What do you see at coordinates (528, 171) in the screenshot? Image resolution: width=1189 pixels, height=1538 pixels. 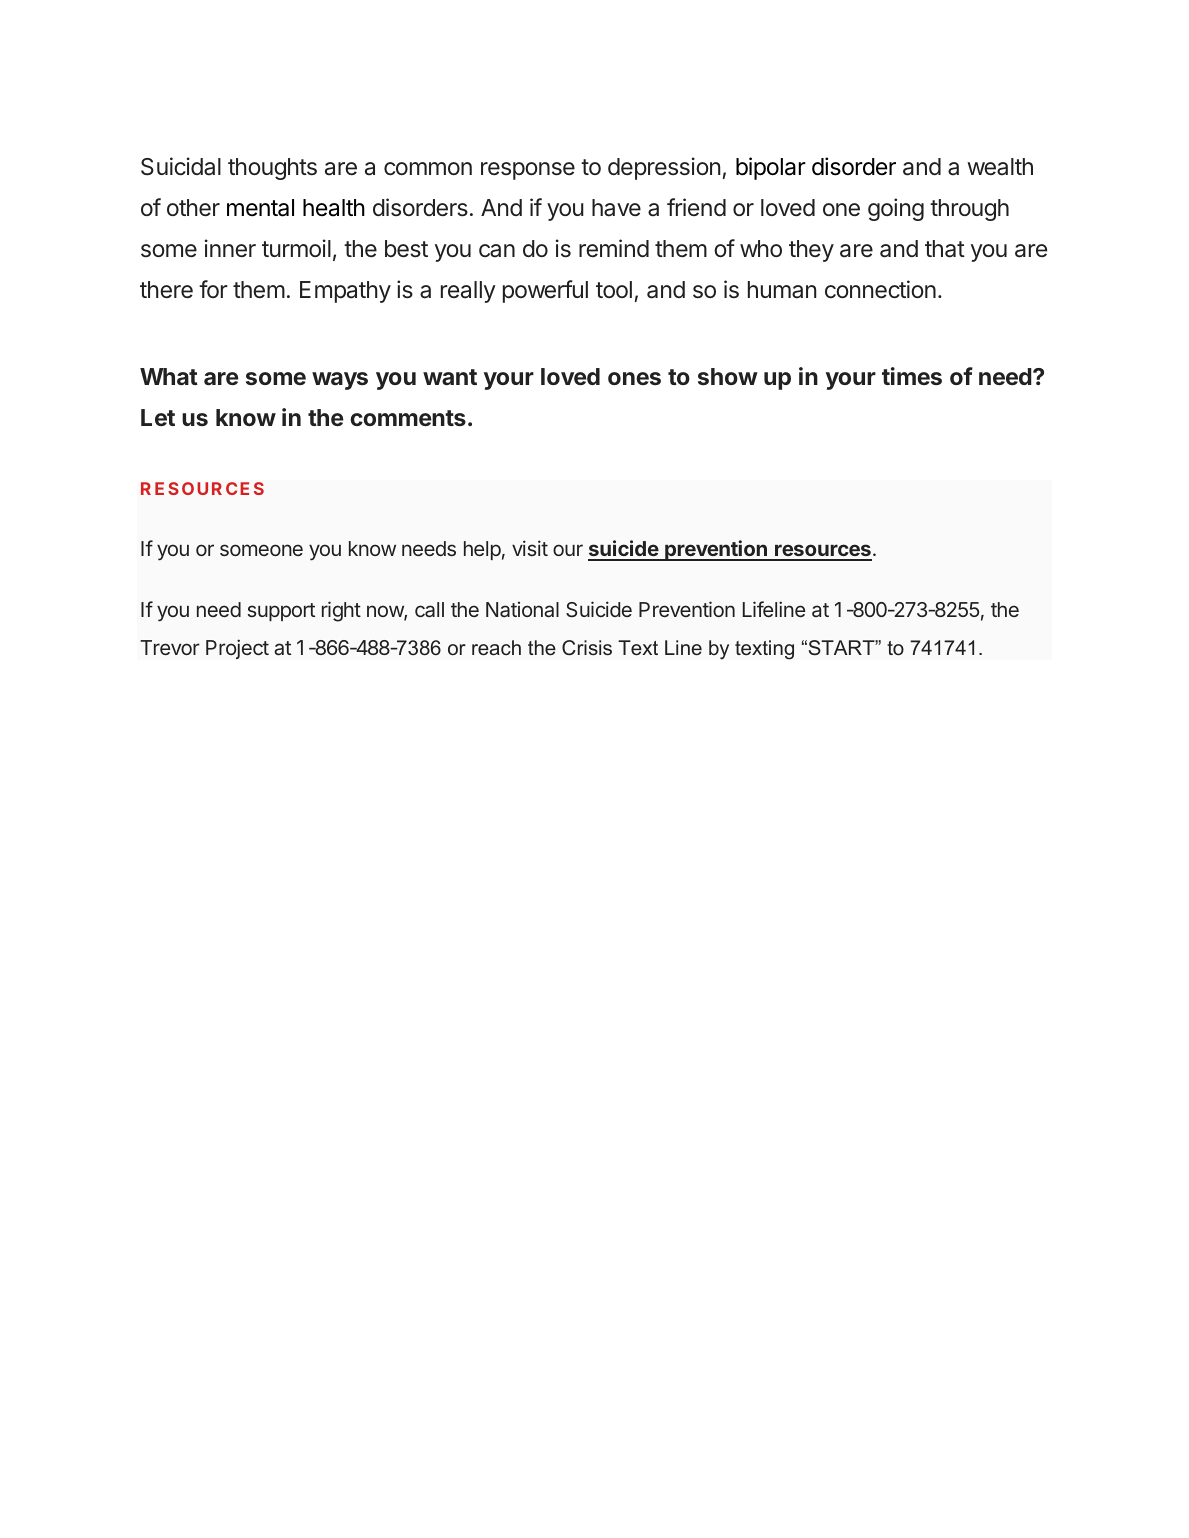 I see `response` at bounding box center [528, 171].
